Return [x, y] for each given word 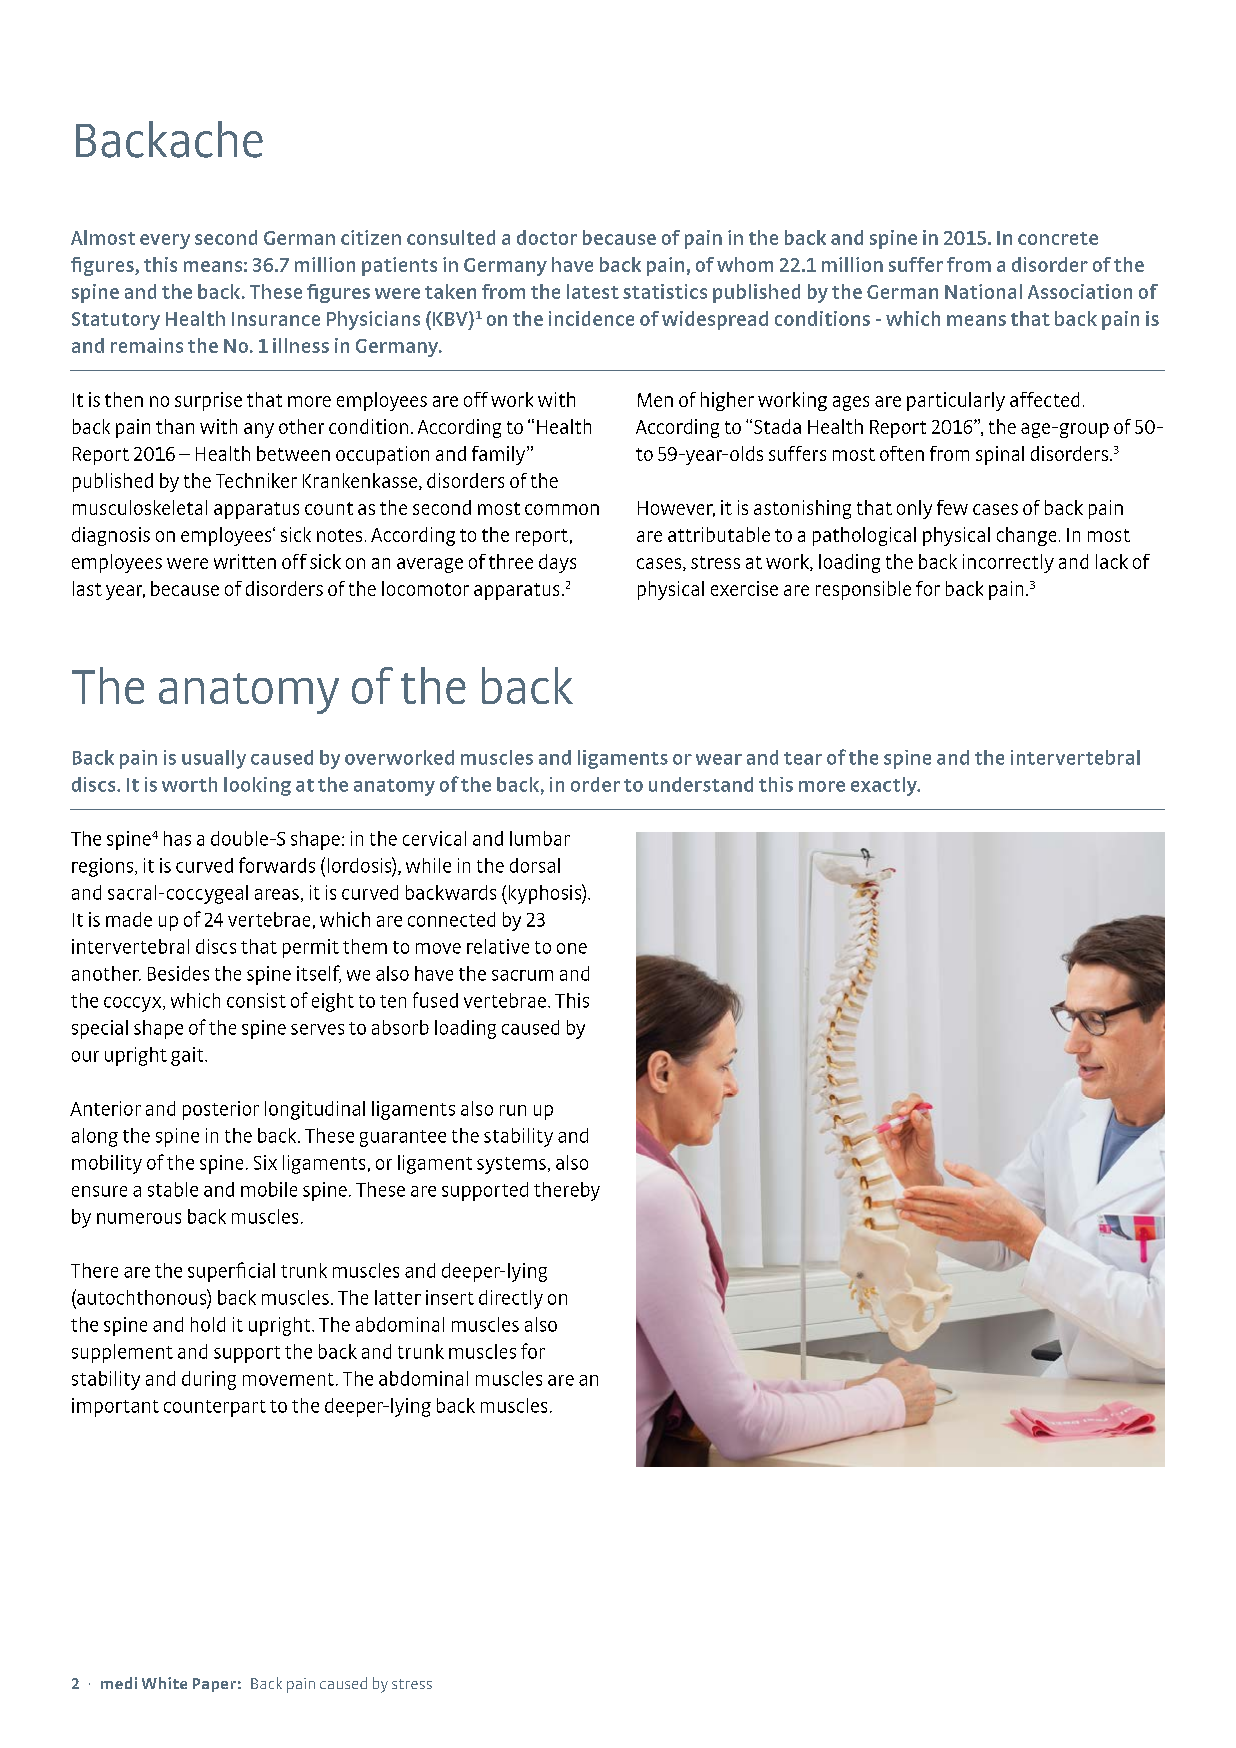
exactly [885, 786]
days [557, 563]
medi [119, 1683]
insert [450, 1297]
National [983, 291]
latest [593, 291]
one [572, 948]
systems [511, 1165]
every [165, 241]
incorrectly [1008, 563]
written [245, 561]
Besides [178, 973]
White [164, 1683]
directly [511, 1299]
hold [208, 1324]
